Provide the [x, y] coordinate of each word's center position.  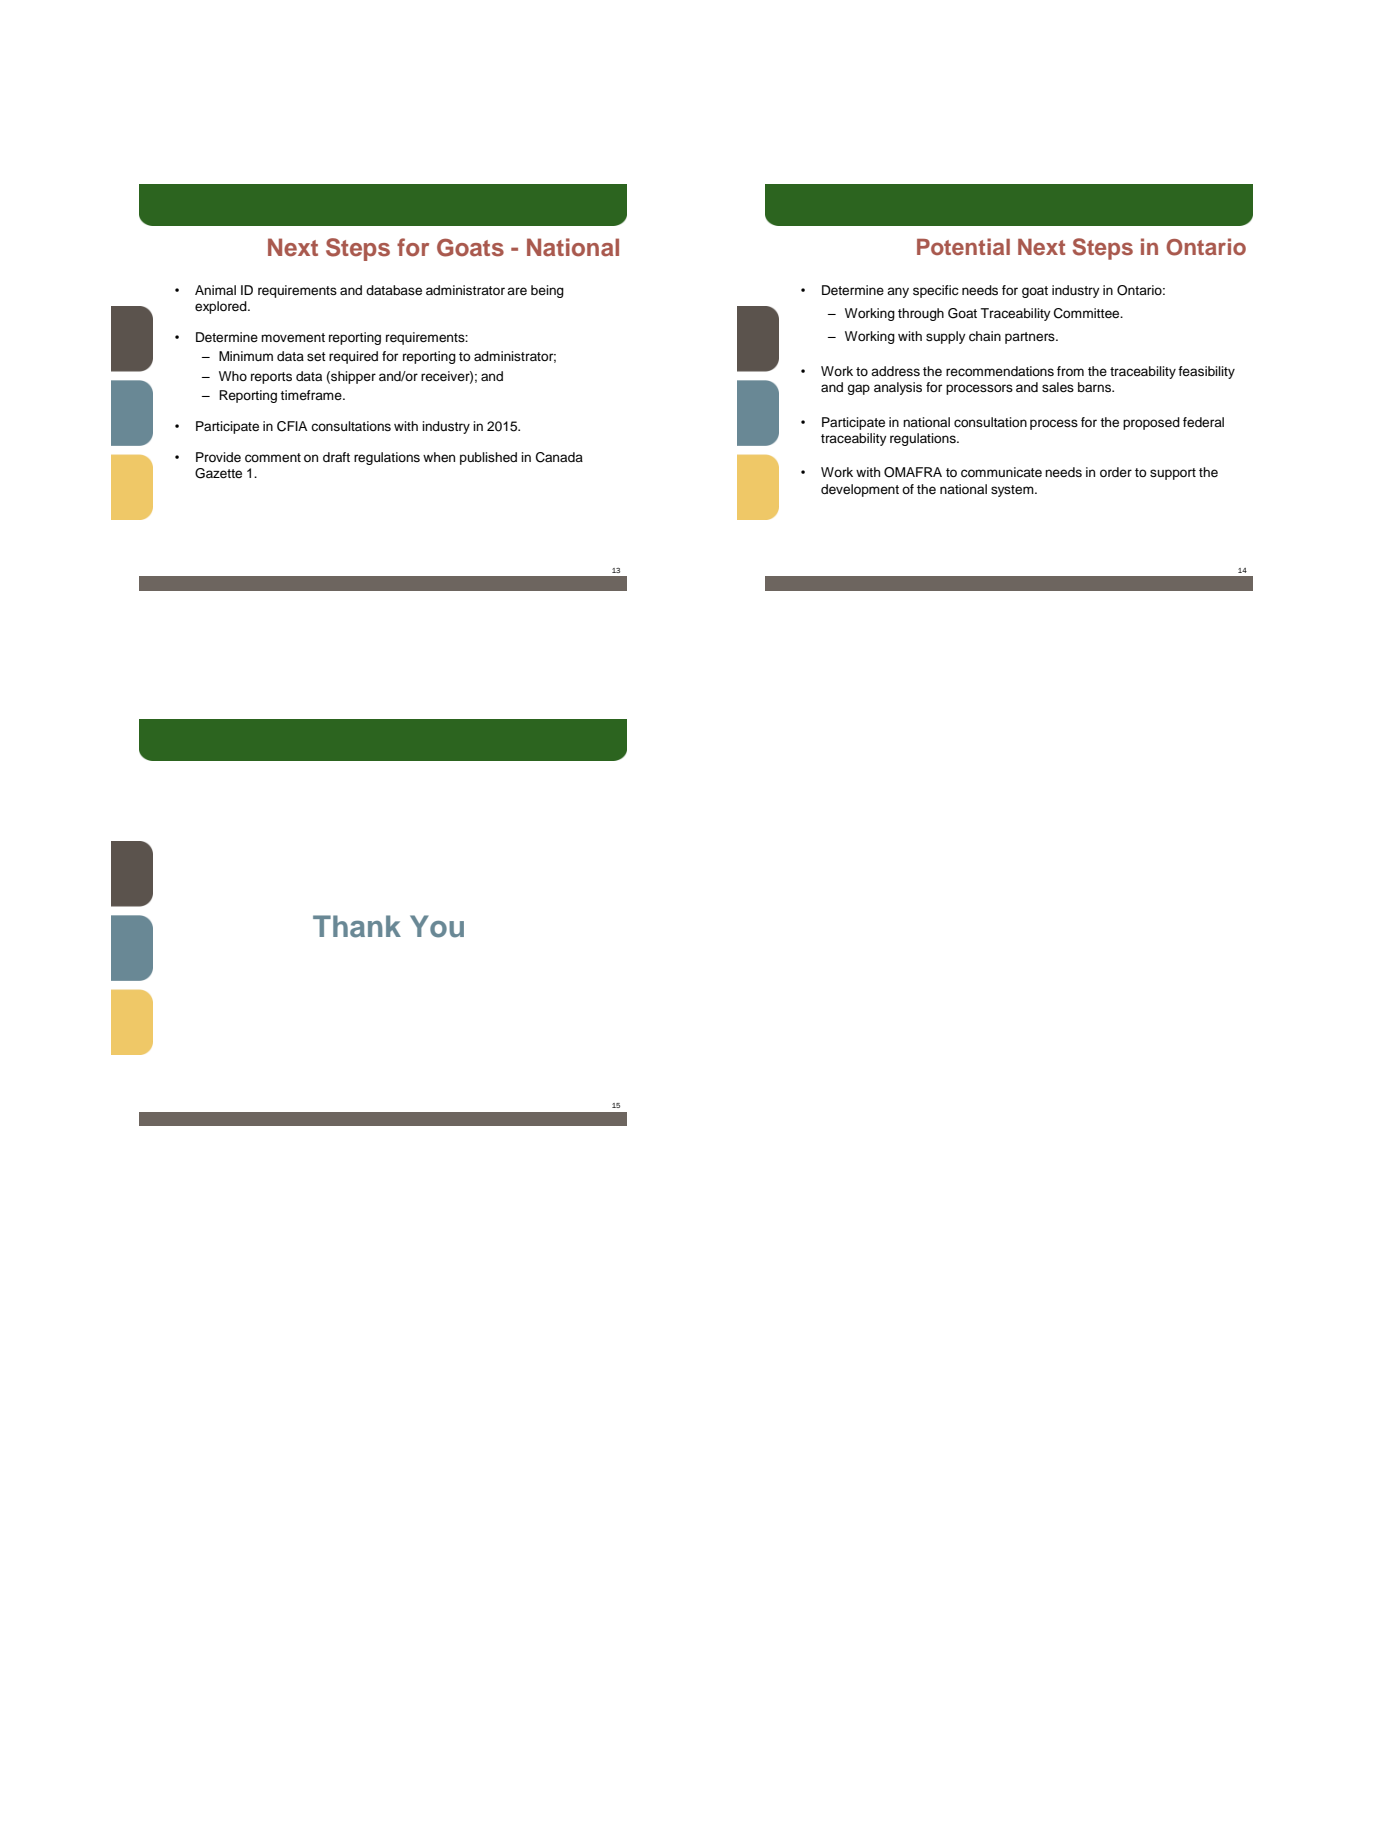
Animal [215, 290]
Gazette [218, 473]
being [547, 291]
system [1013, 491]
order [1116, 472]
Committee [1088, 313]
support [1173, 474]
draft [336, 457]
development [860, 490]
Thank [357, 926]
